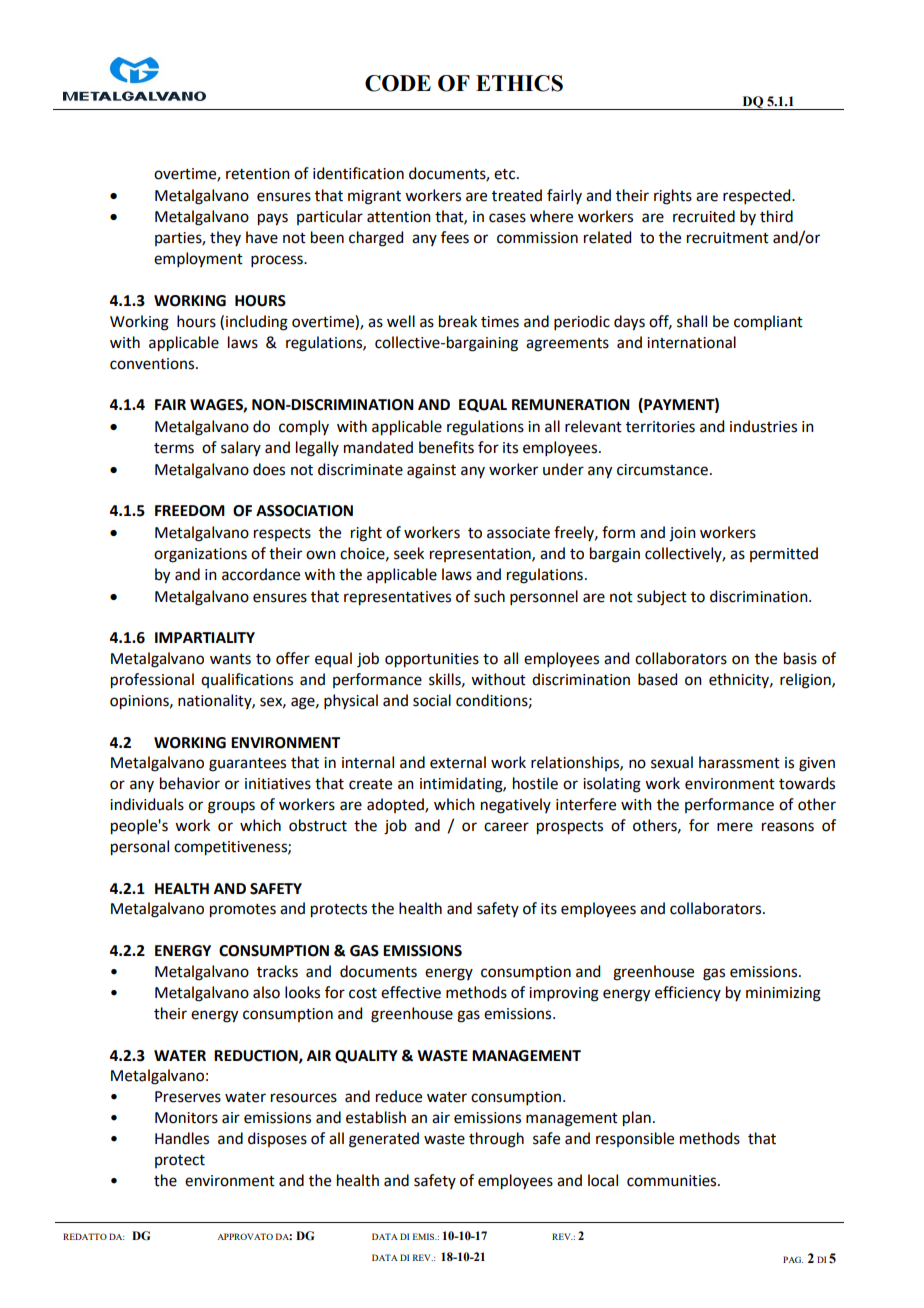 This screenshot has width=924, height=1308. What do you see at coordinates (519, 83) in the screenshot?
I see `ETHICS` at bounding box center [519, 83].
